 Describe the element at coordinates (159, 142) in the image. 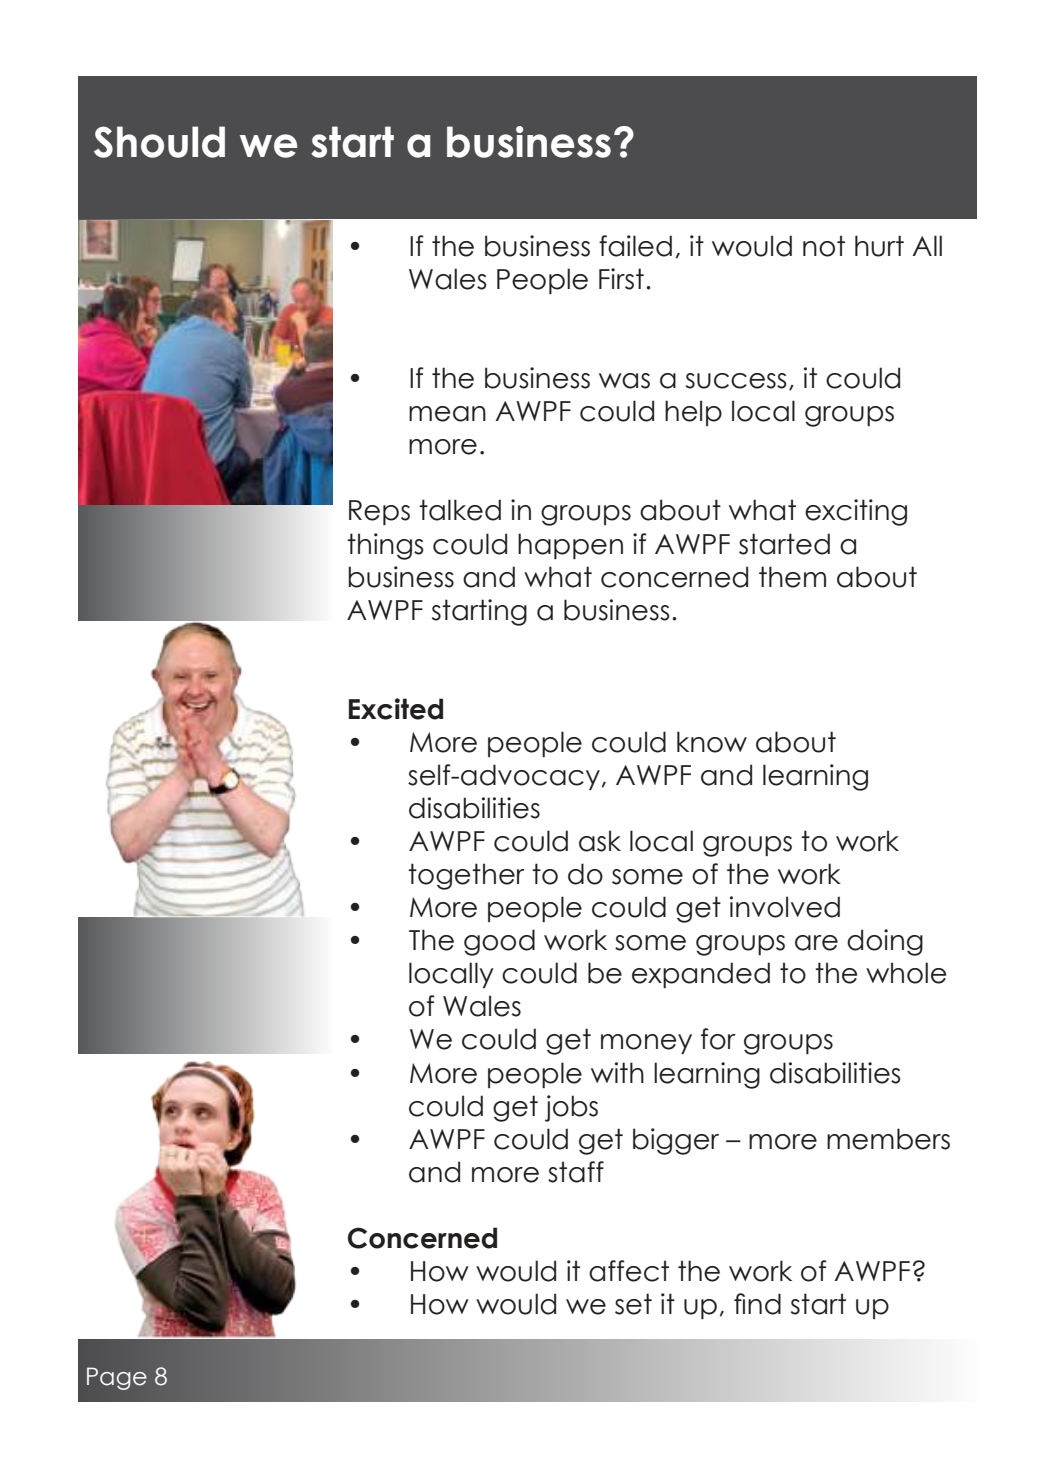

I see `Should` at that location.
